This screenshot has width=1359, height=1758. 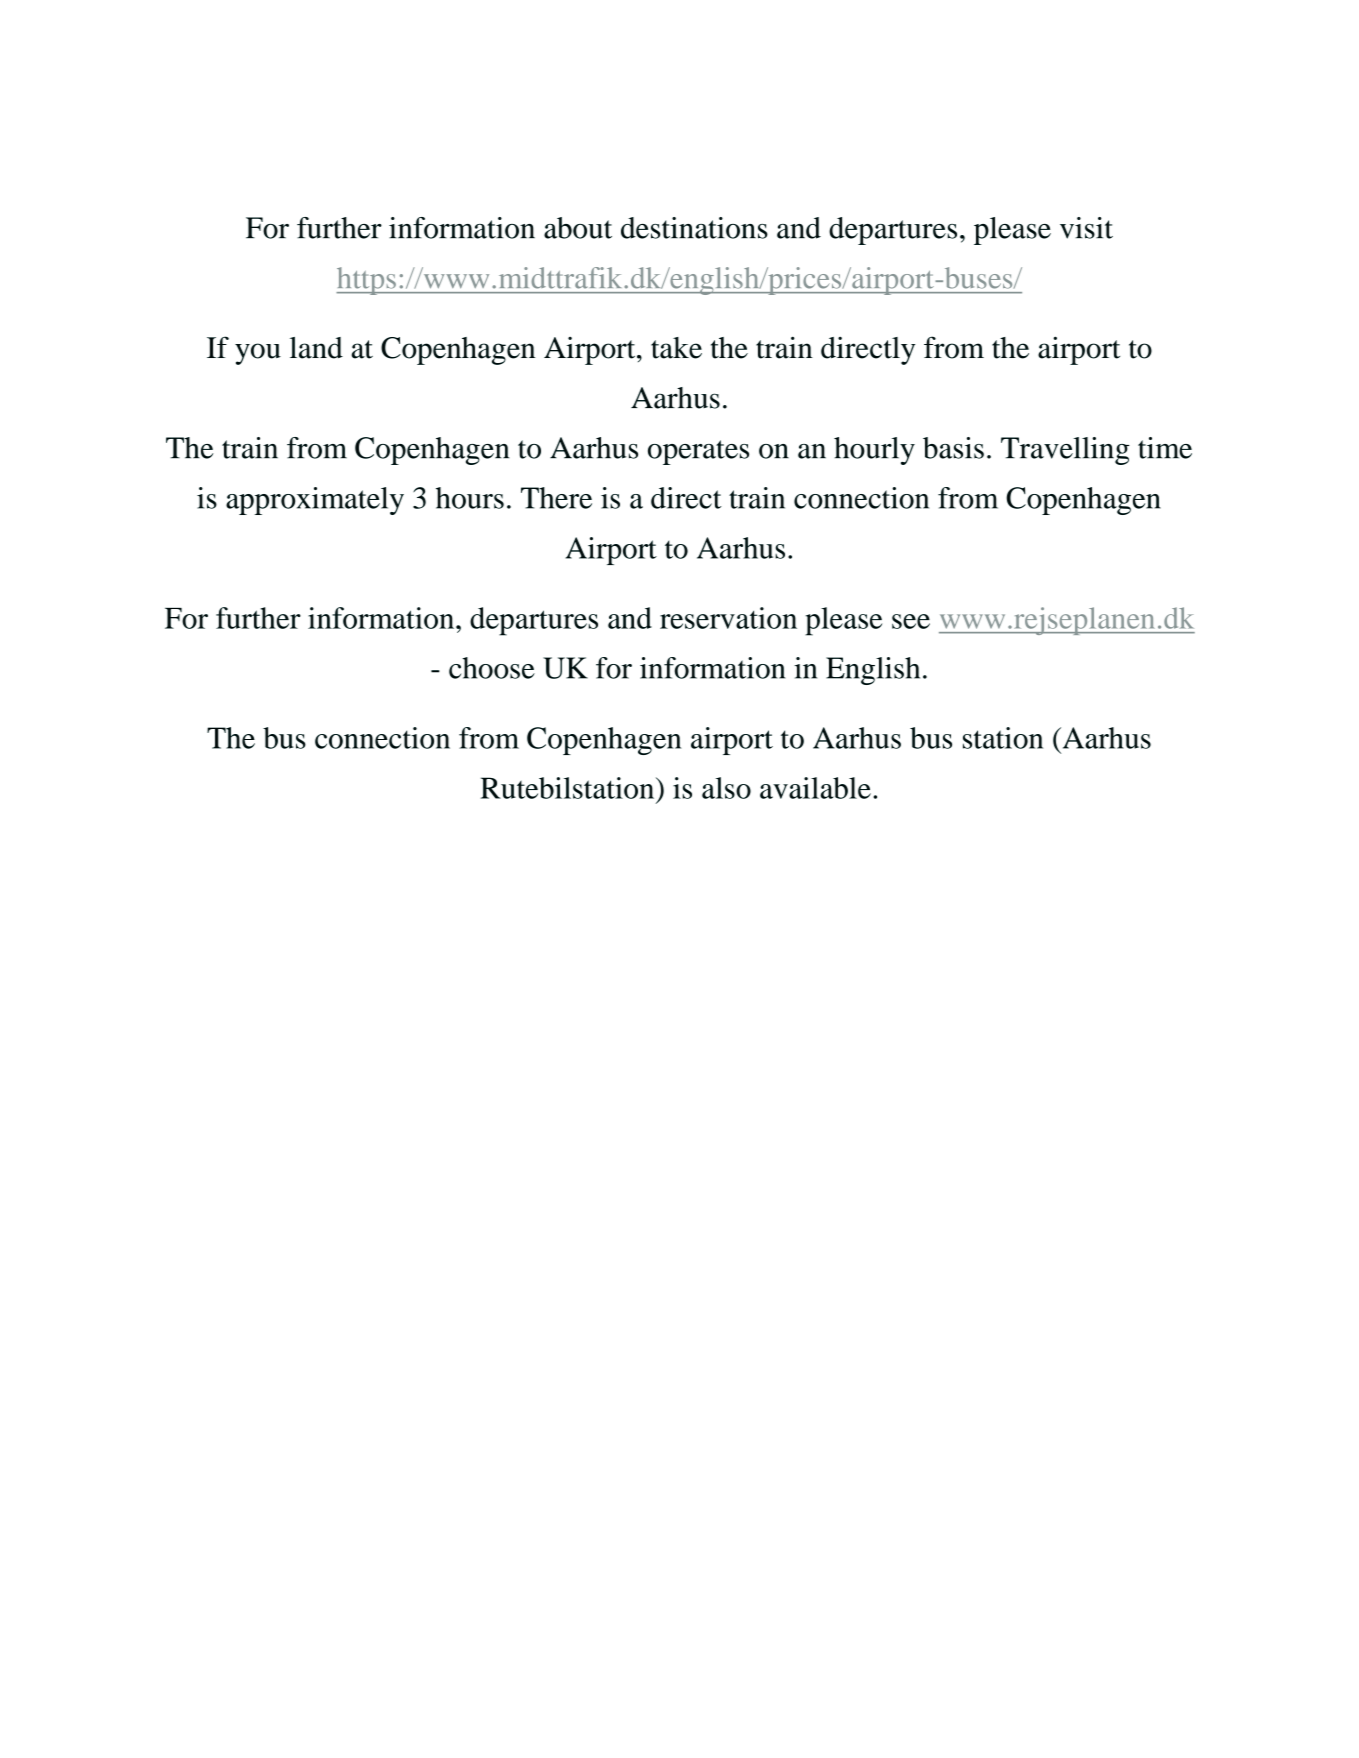 I want to click on visit, so click(x=1086, y=228).
